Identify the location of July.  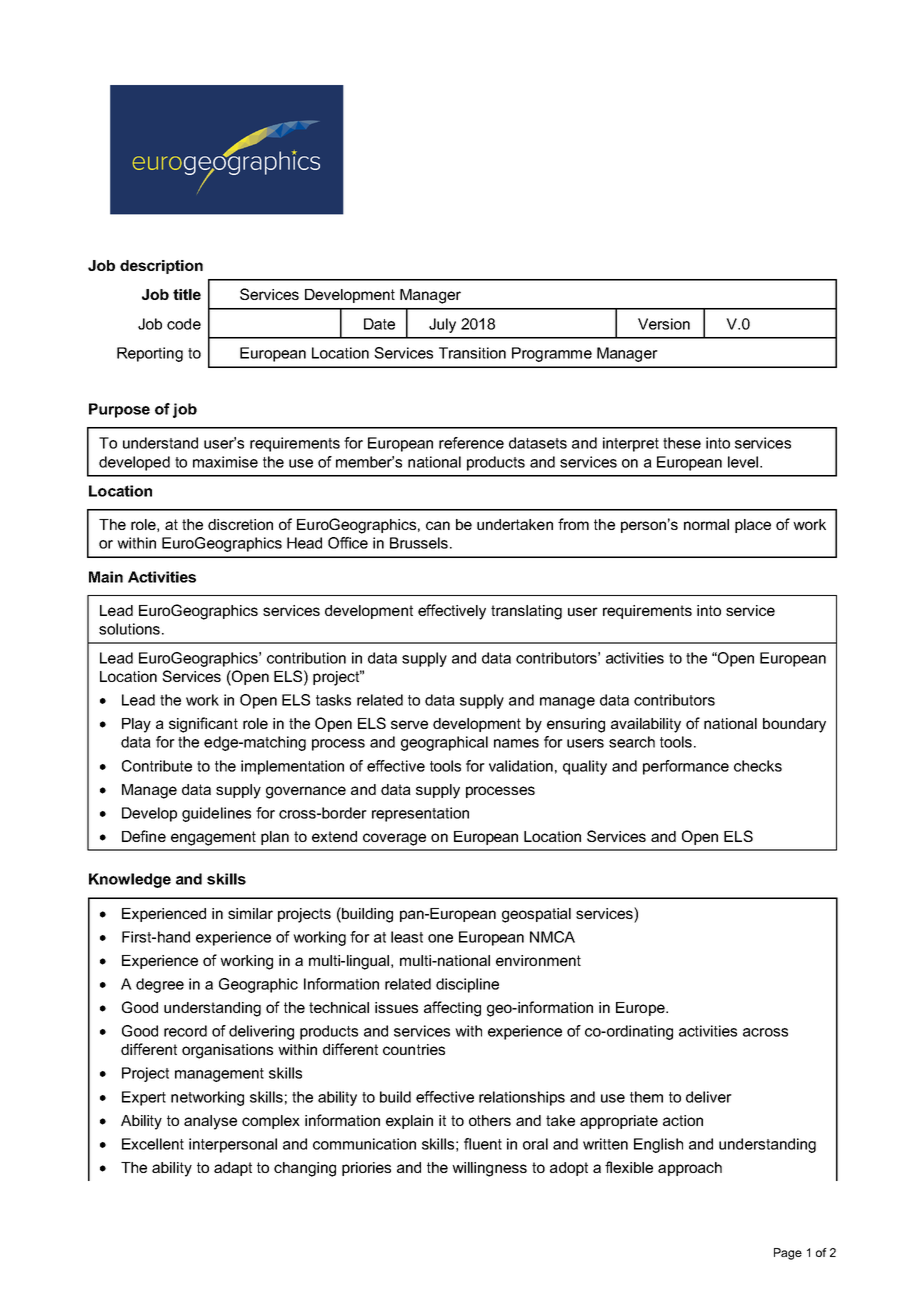
(442, 325).
